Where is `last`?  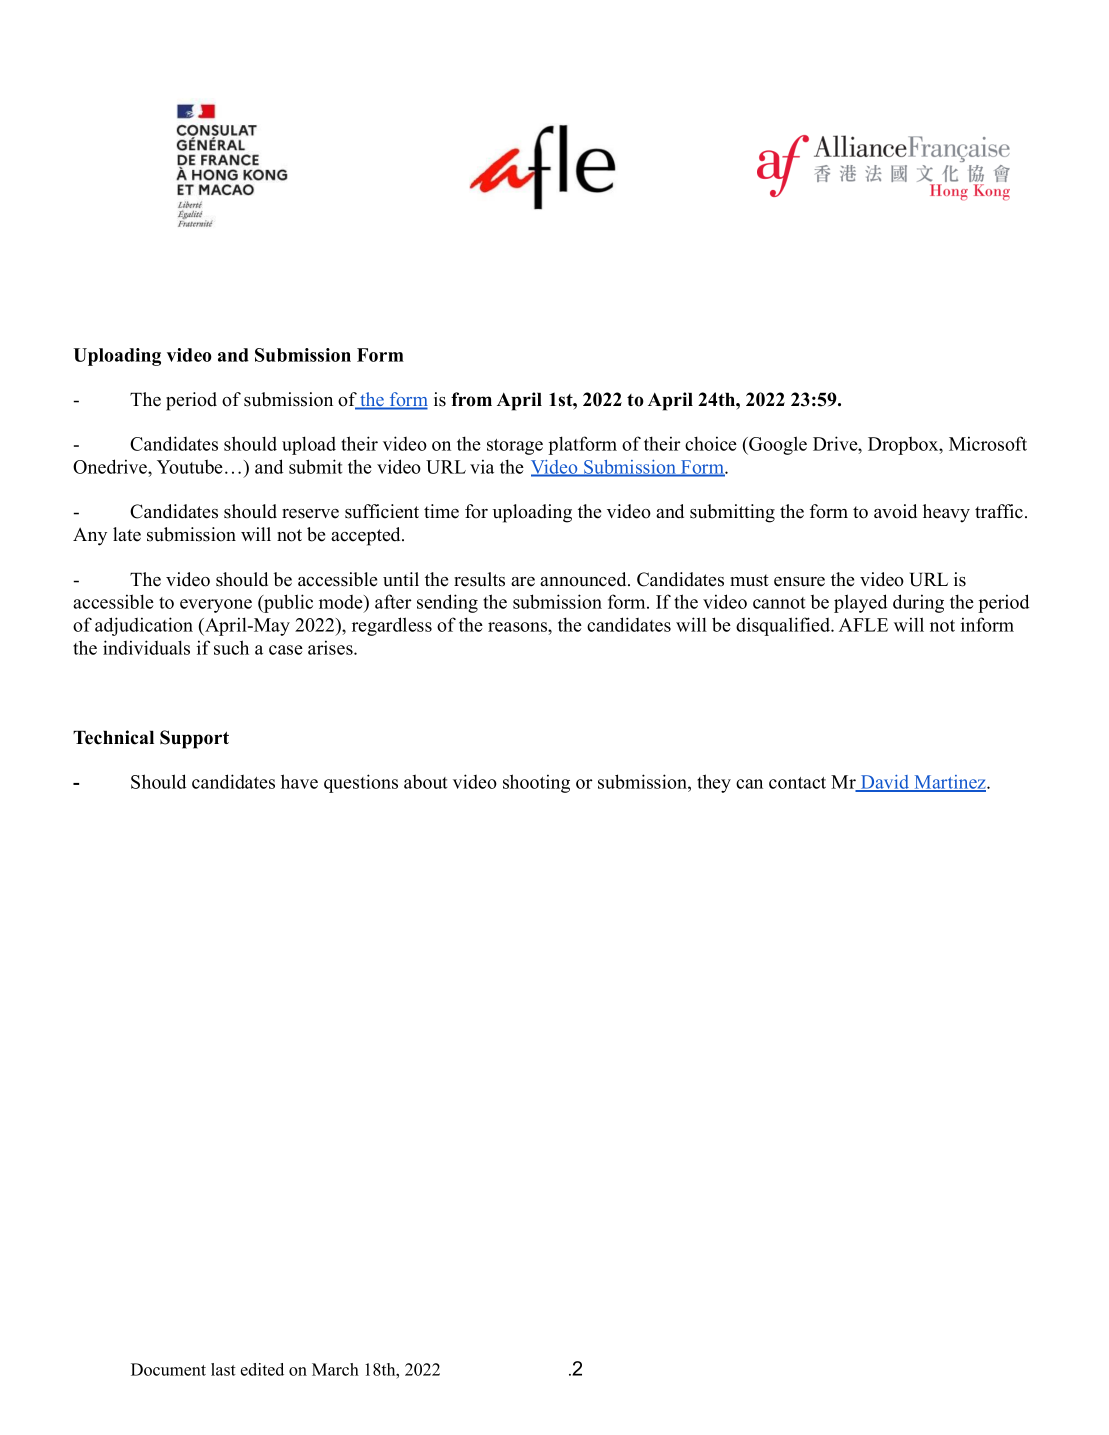 last is located at coordinates (223, 1369).
